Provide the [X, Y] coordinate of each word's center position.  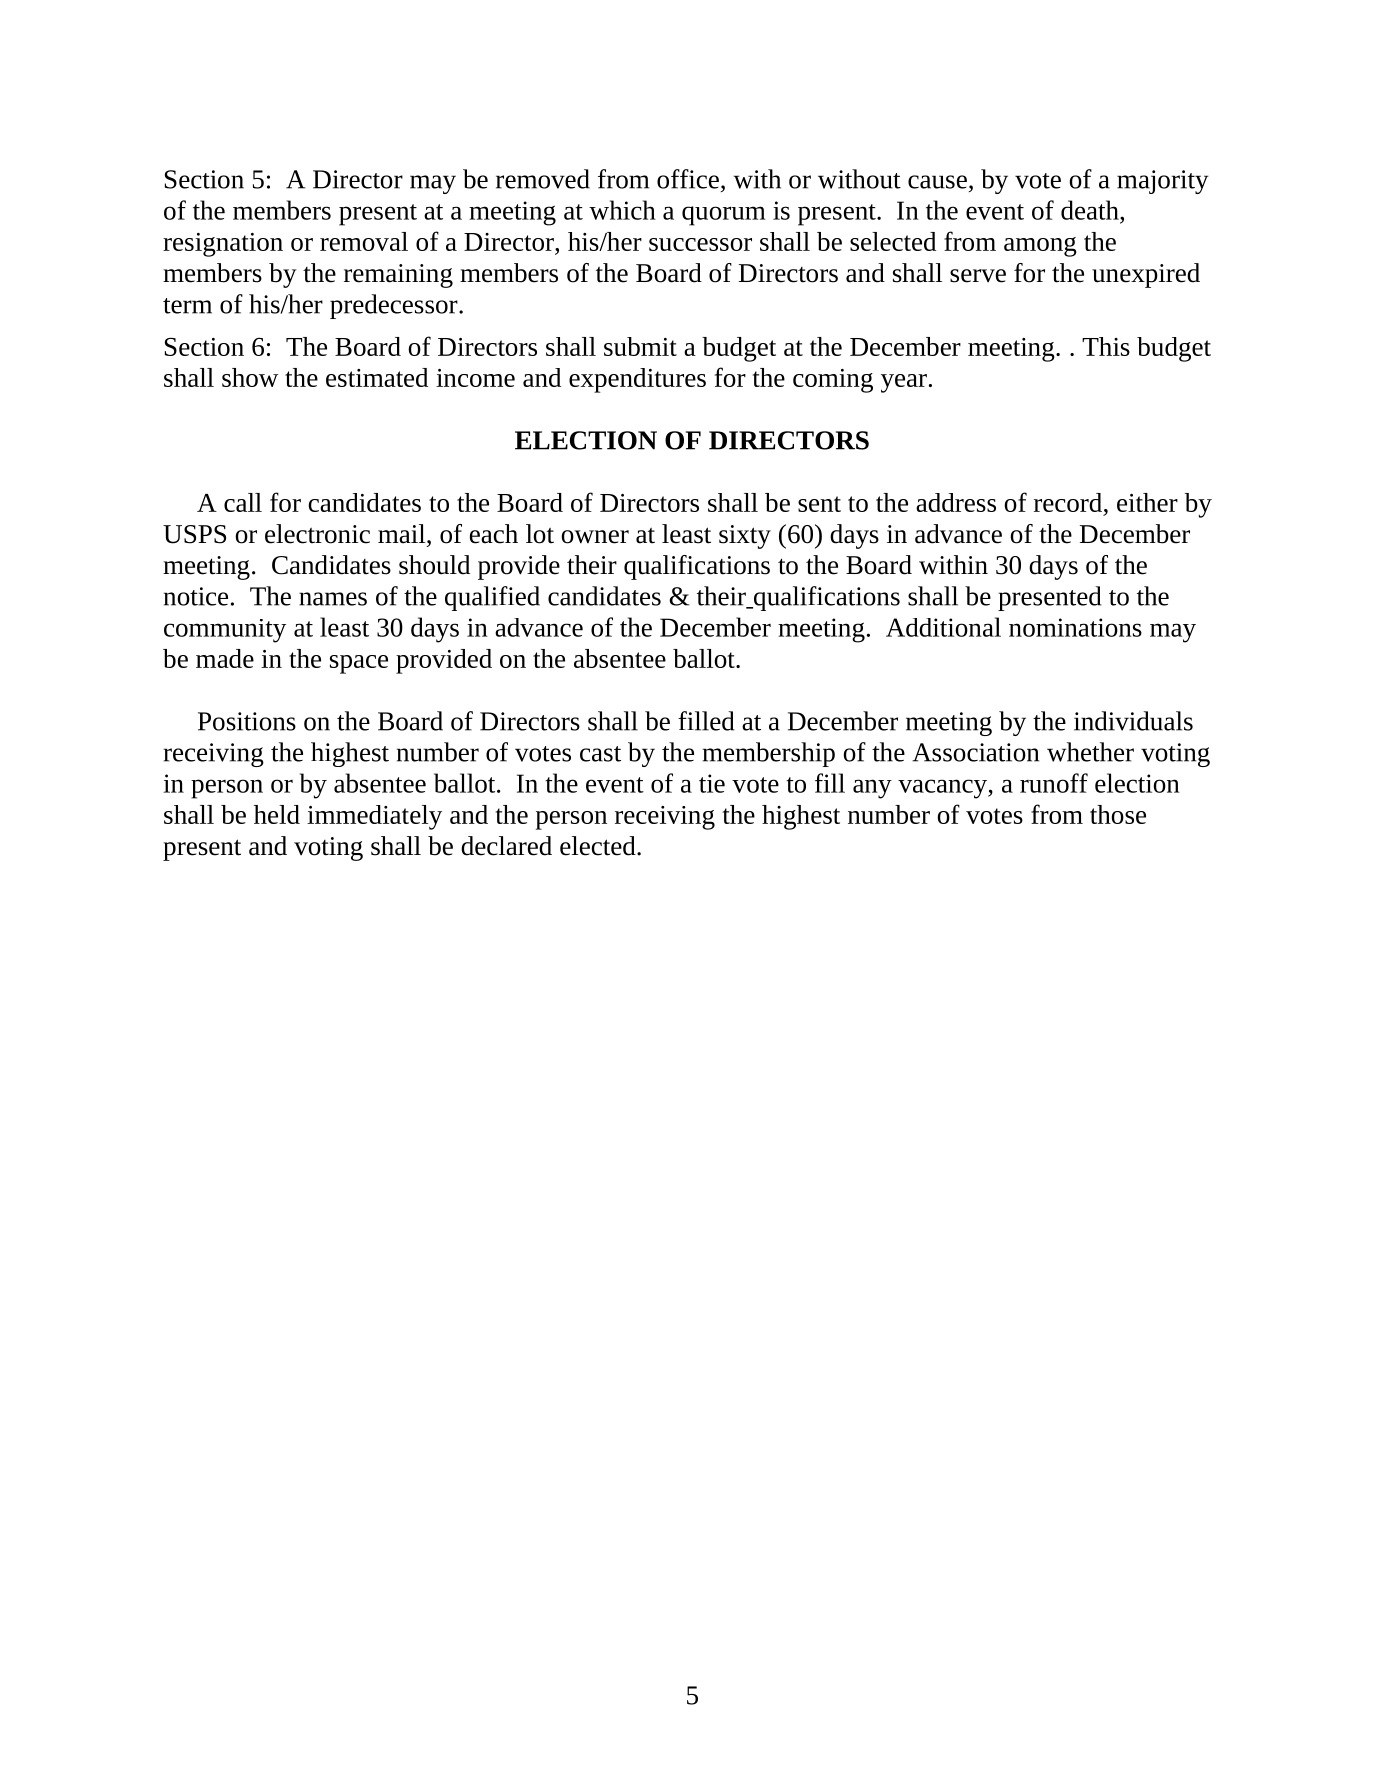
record [1069, 502]
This [1106, 346]
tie [712, 783]
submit [640, 346]
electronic [317, 534]
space [359, 664]
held [277, 814]
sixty [745, 537]
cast [600, 754]
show [250, 377]
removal [364, 241]
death [1091, 210]
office [688, 179]
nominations [1075, 627]
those [1118, 814]
